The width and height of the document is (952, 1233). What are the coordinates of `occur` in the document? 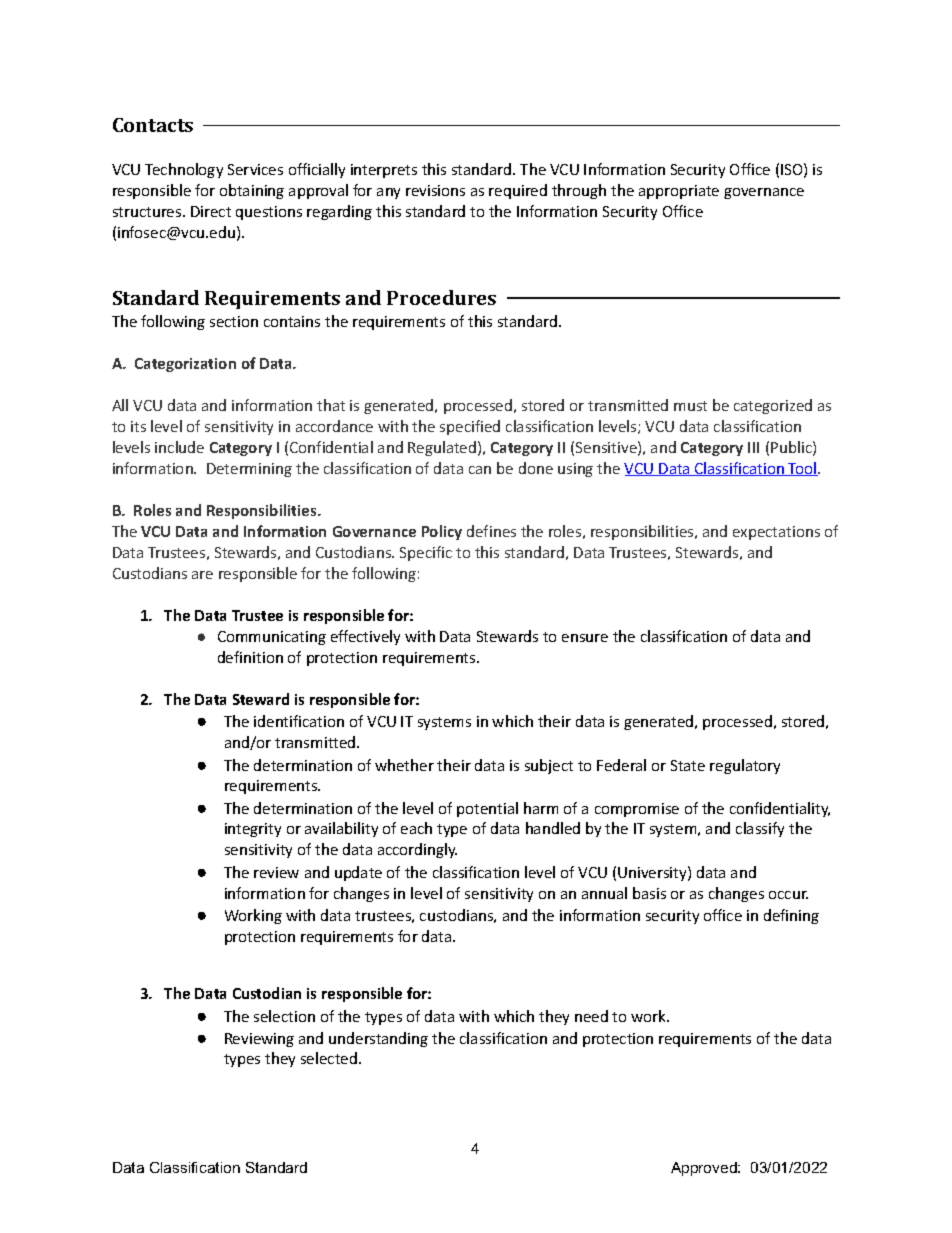 It's located at (788, 895).
